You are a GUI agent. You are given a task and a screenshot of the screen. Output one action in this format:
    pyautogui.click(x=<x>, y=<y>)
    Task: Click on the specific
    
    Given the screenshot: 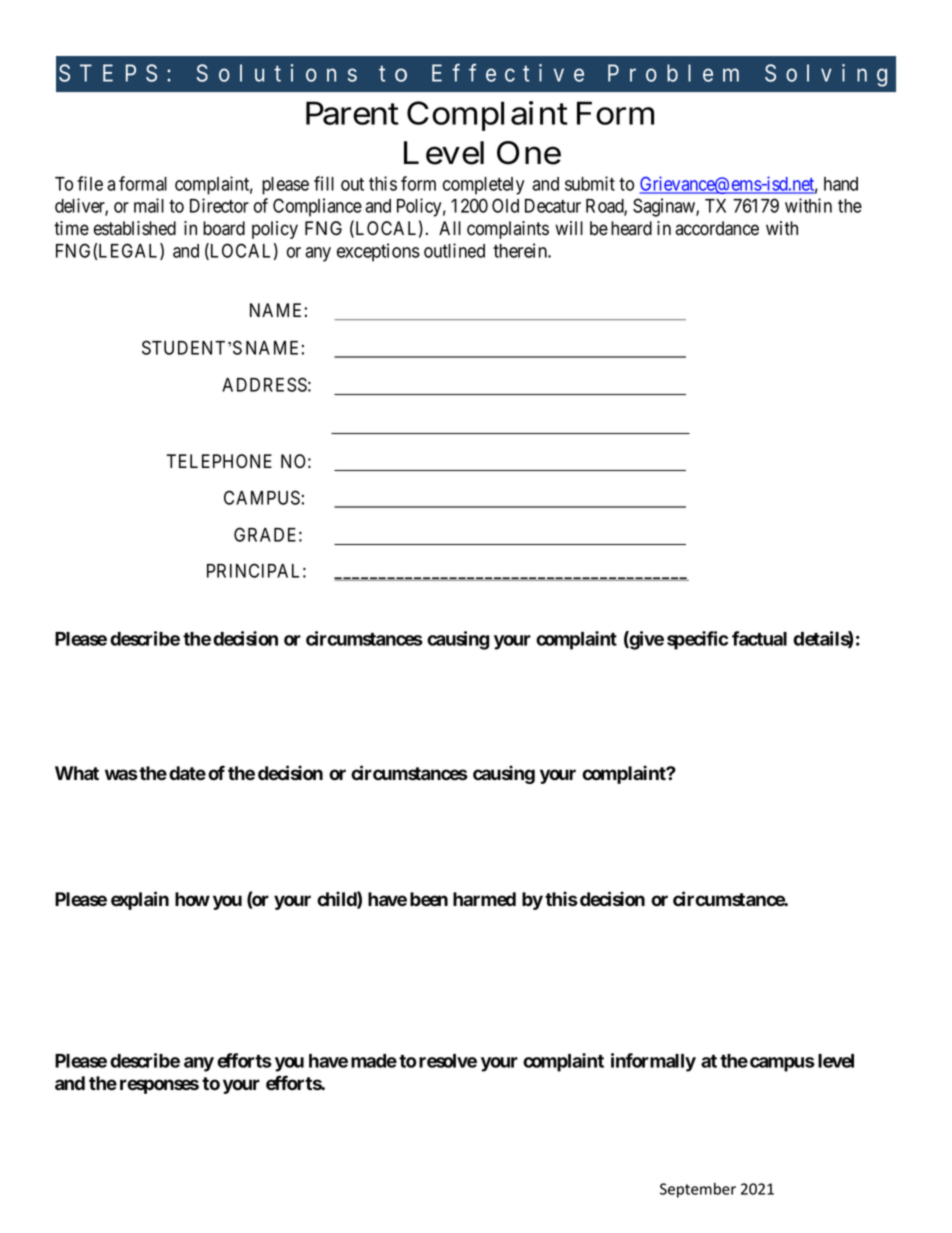 What is the action you would take?
    pyautogui.click(x=697, y=640)
